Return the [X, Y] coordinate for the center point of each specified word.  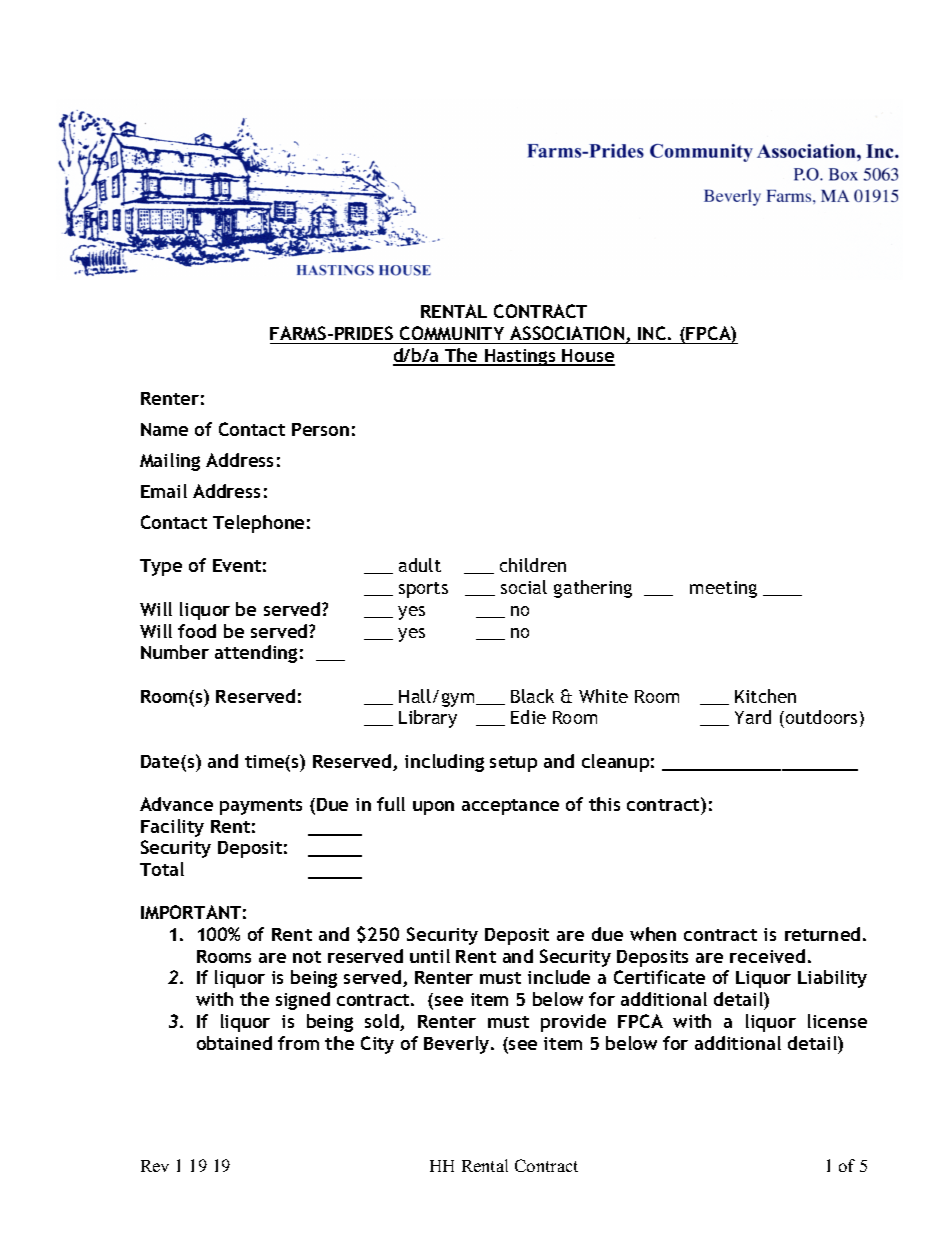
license [837, 1021]
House [588, 357]
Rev [155, 1166]
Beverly [458, 1045]
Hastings [520, 357]
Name [164, 429]
